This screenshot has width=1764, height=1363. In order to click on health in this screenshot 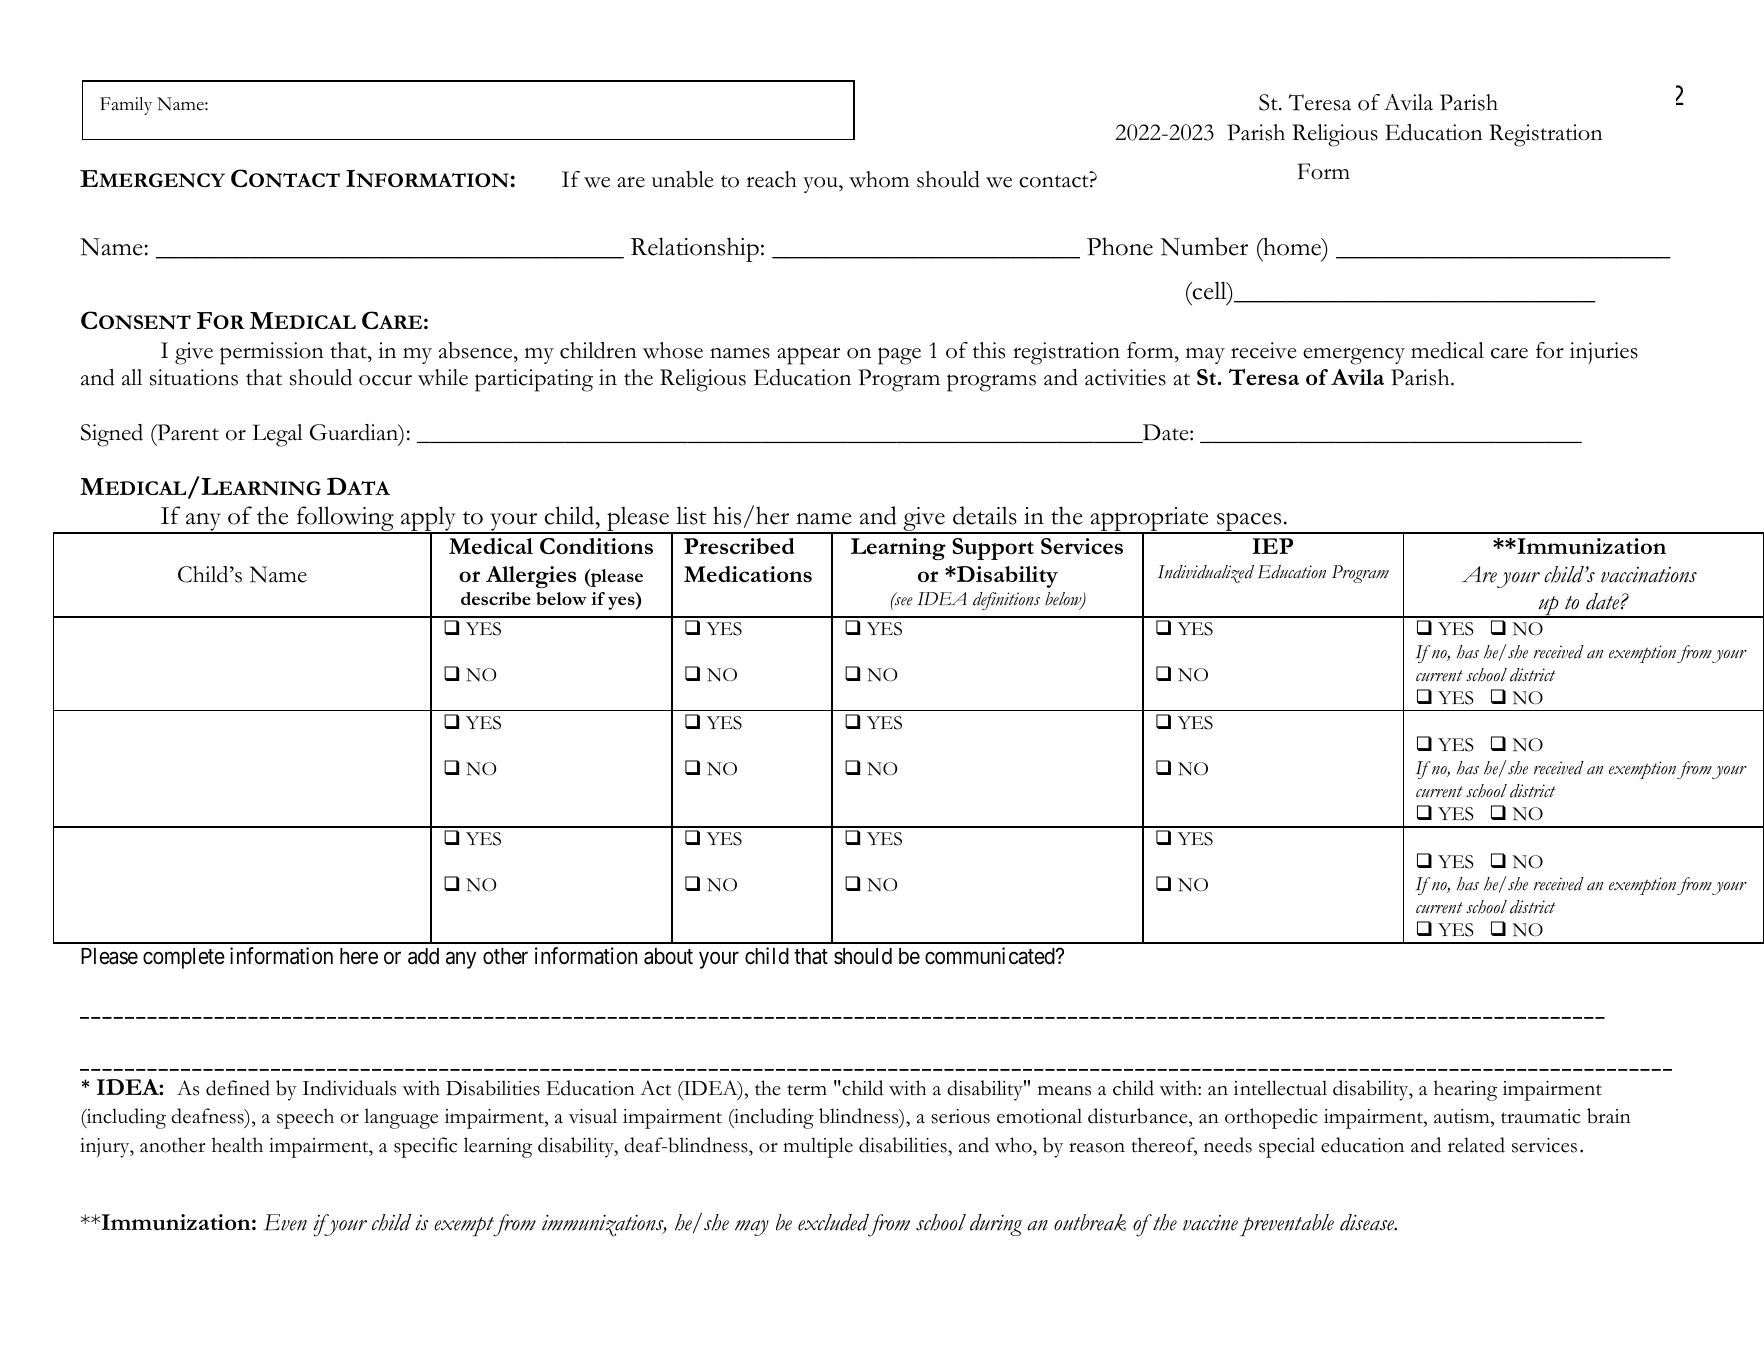, I will do `click(237, 1145)`.
